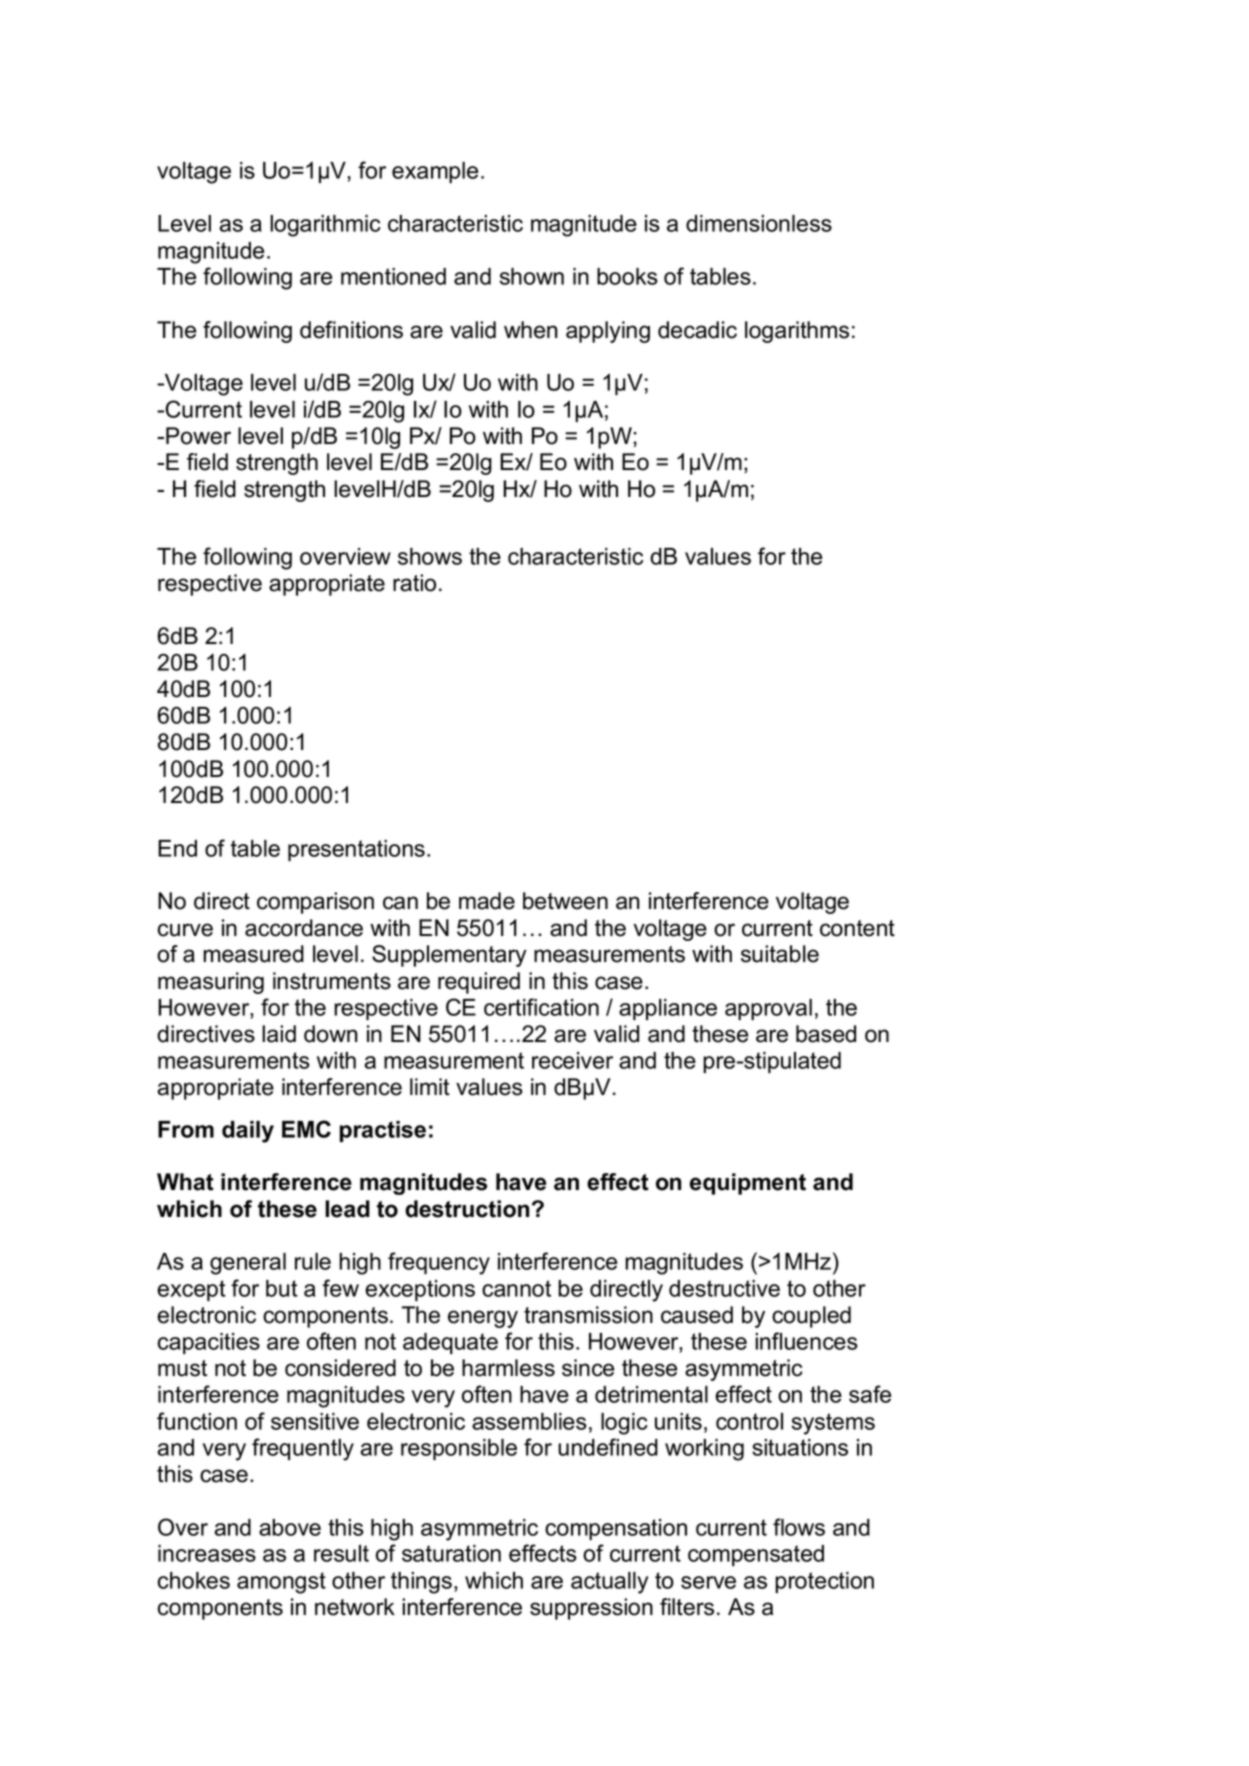 This page has height=1766, width=1249. I want to click on equipment, so click(748, 1184).
